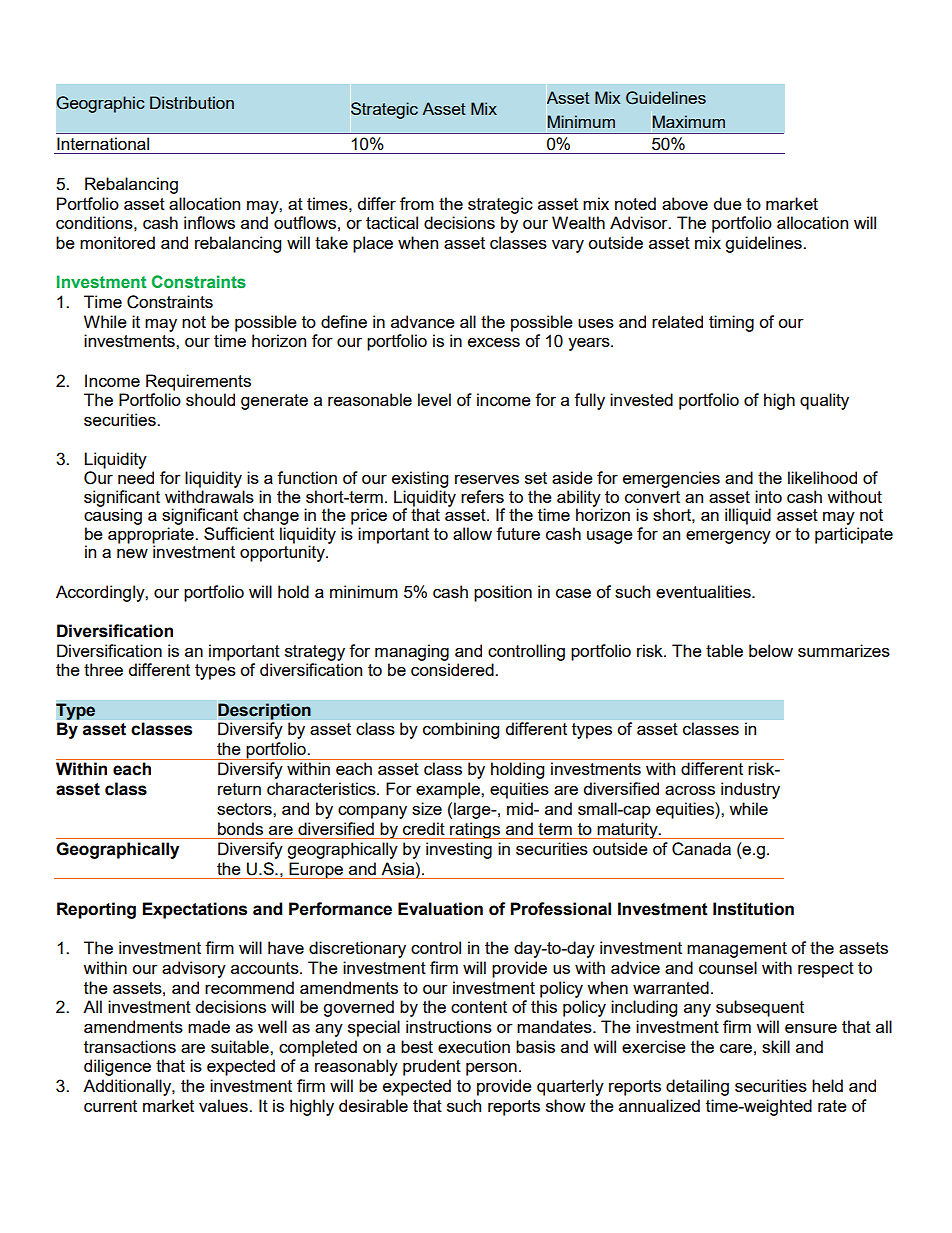  Describe the element at coordinates (461, 730) in the document. I see `combining` at that location.
